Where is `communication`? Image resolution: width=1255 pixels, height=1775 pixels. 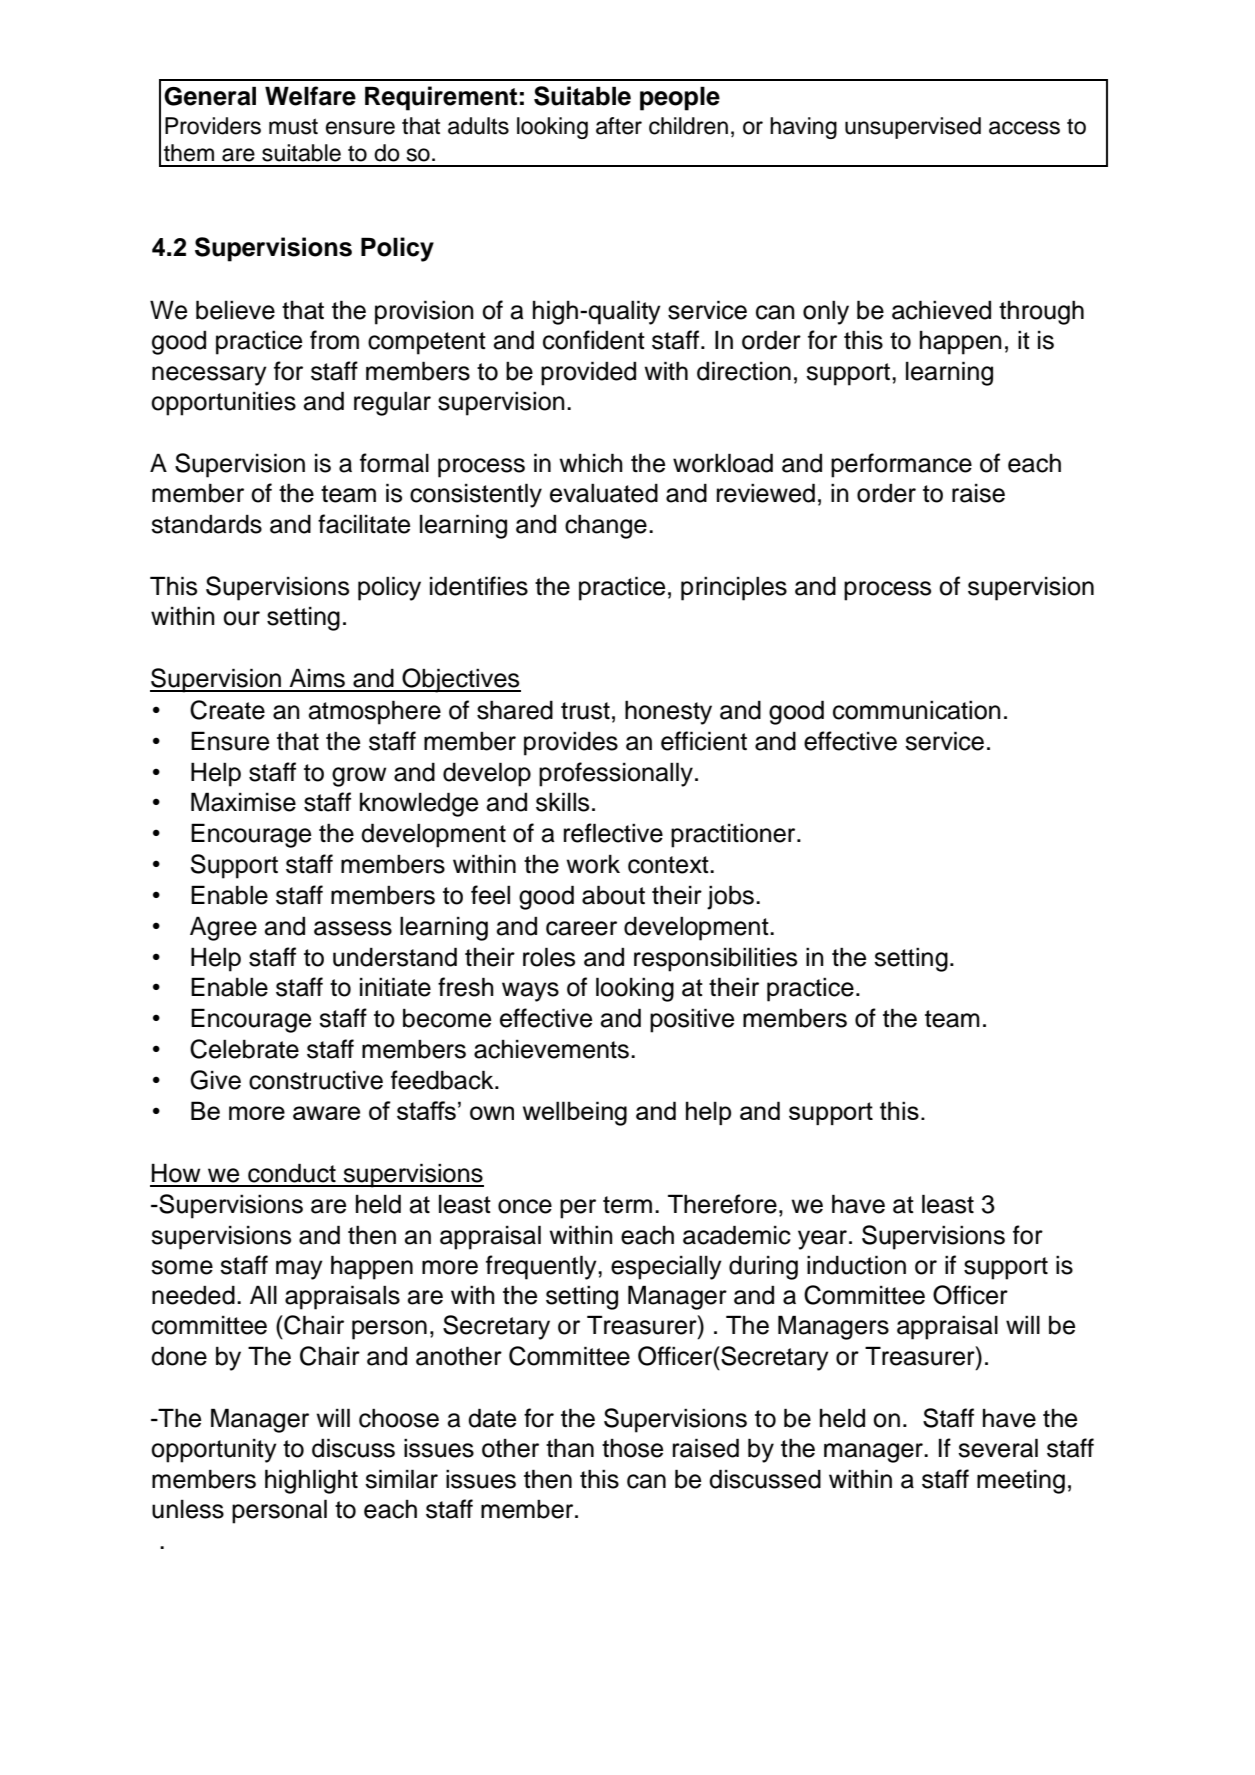 communication is located at coordinates (917, 710).
